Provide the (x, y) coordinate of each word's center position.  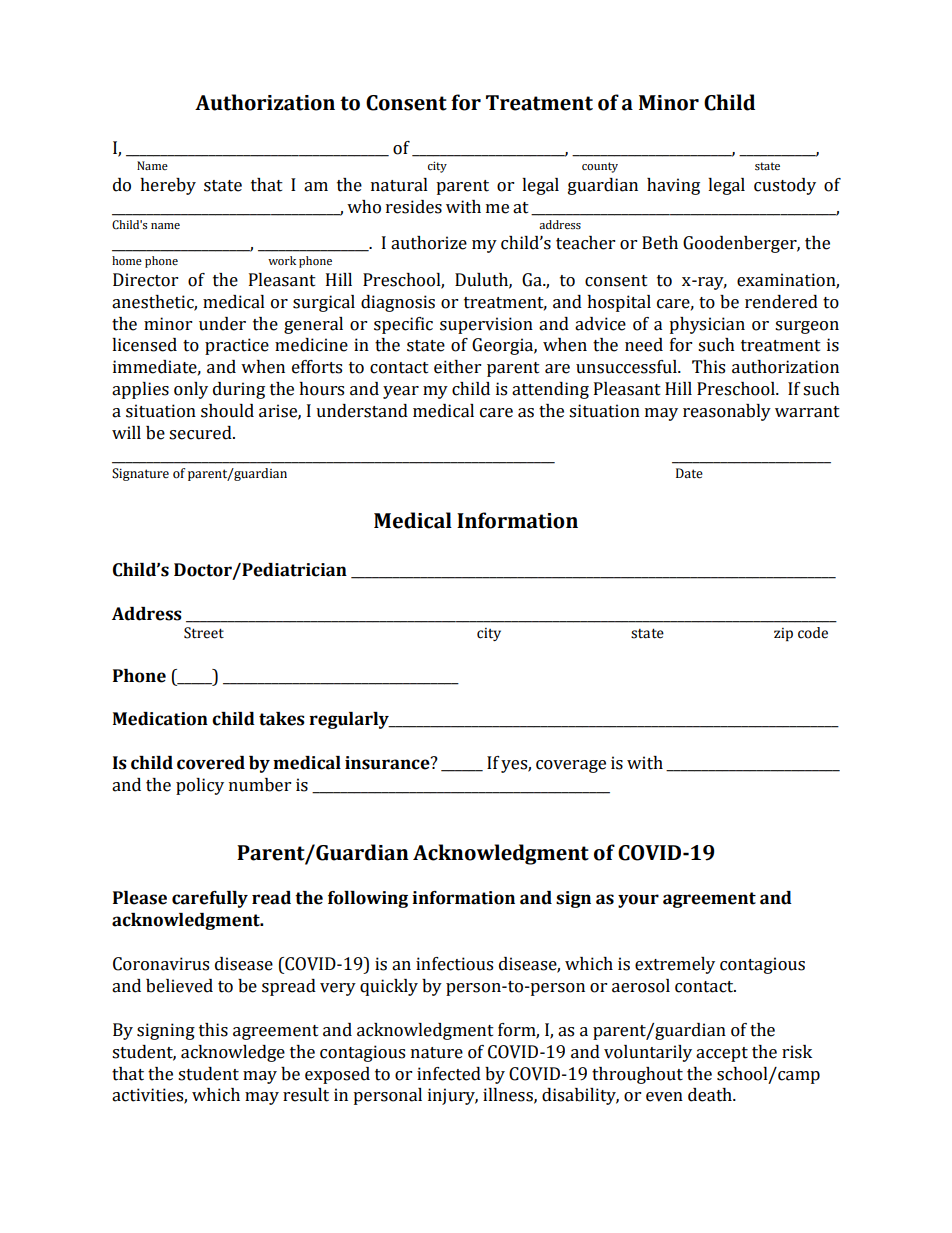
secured (201, 433)
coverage (571, 766)
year (401, 392)
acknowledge (233, 1053)
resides (414, 207)
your (638, 901)
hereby (168, 186)
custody (785, 186)
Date (689, 473)
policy (200, 786)
